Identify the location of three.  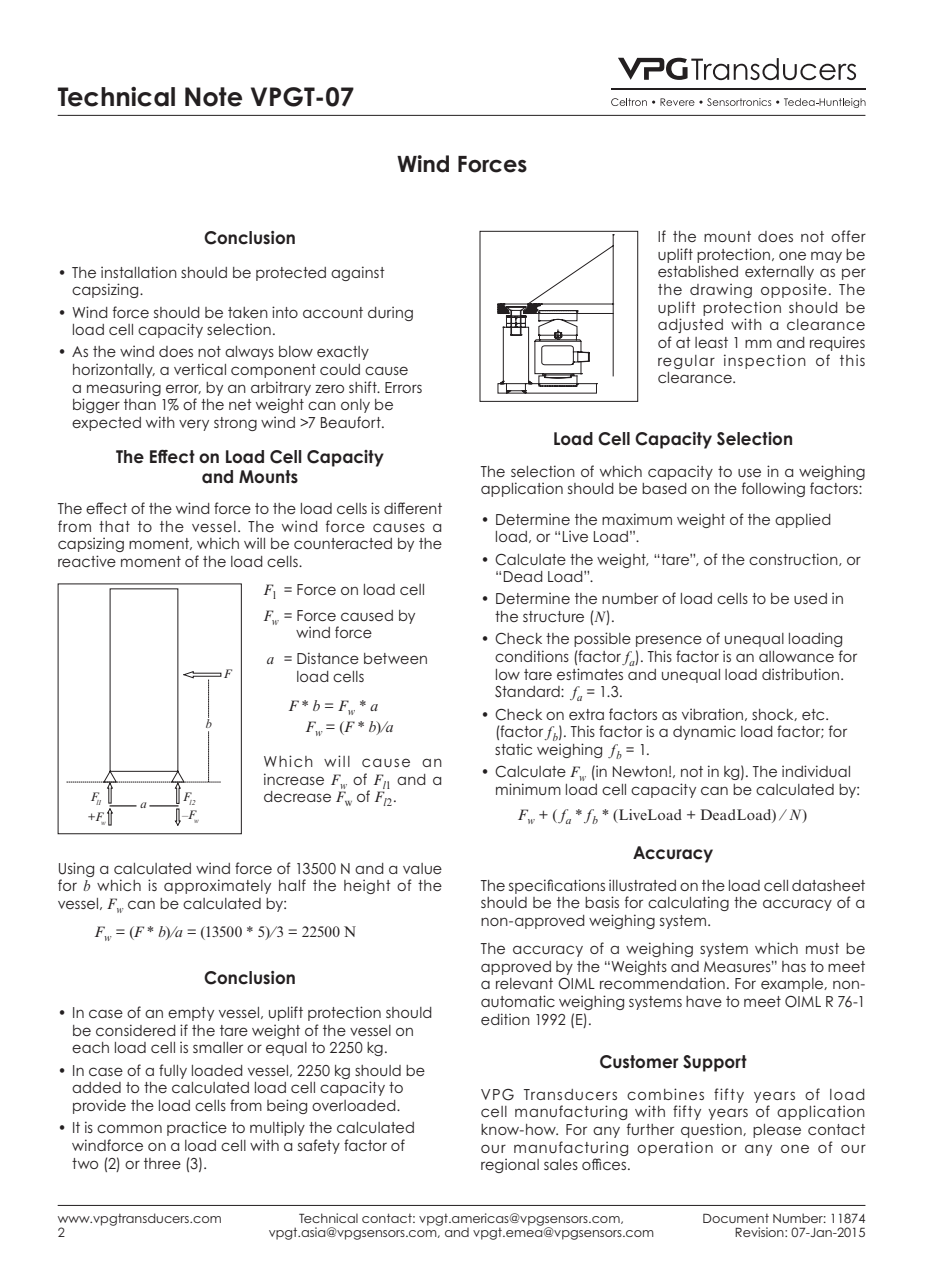
(162, 1163).
